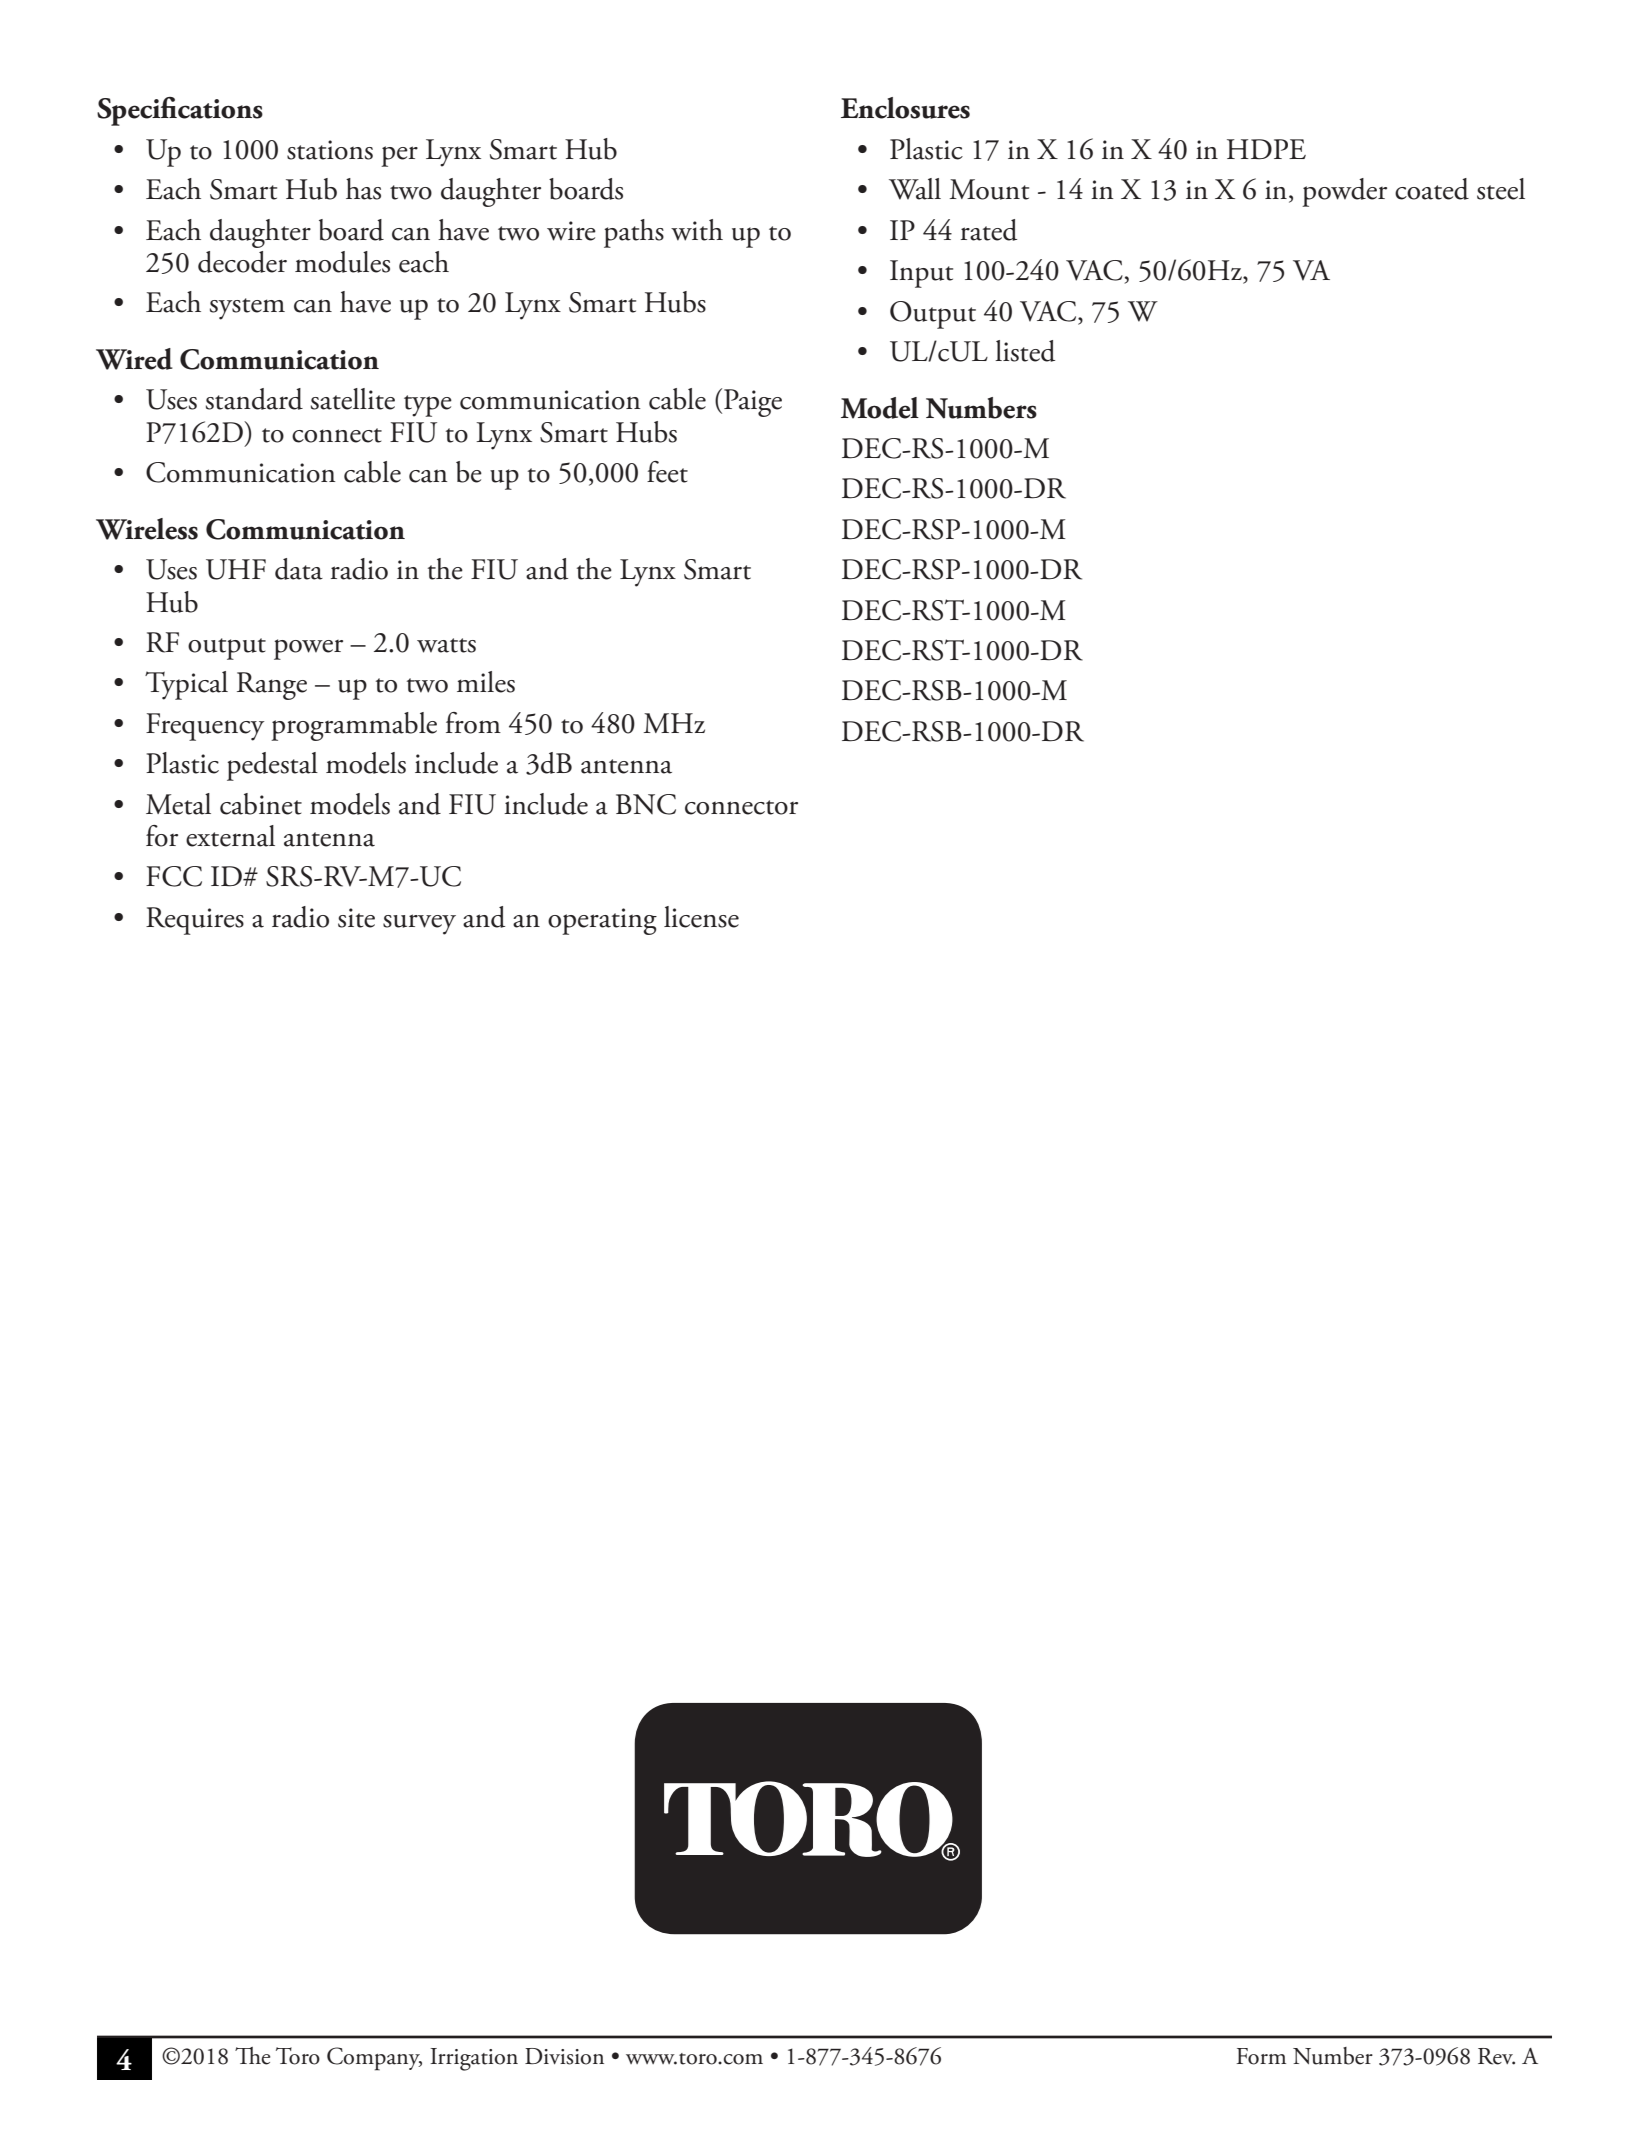 This screenshot has width=1649, height=2134. What do you see at coordinates (667, 472) in the screenshot?
I see `feet` at bounding box center [667, 472].
